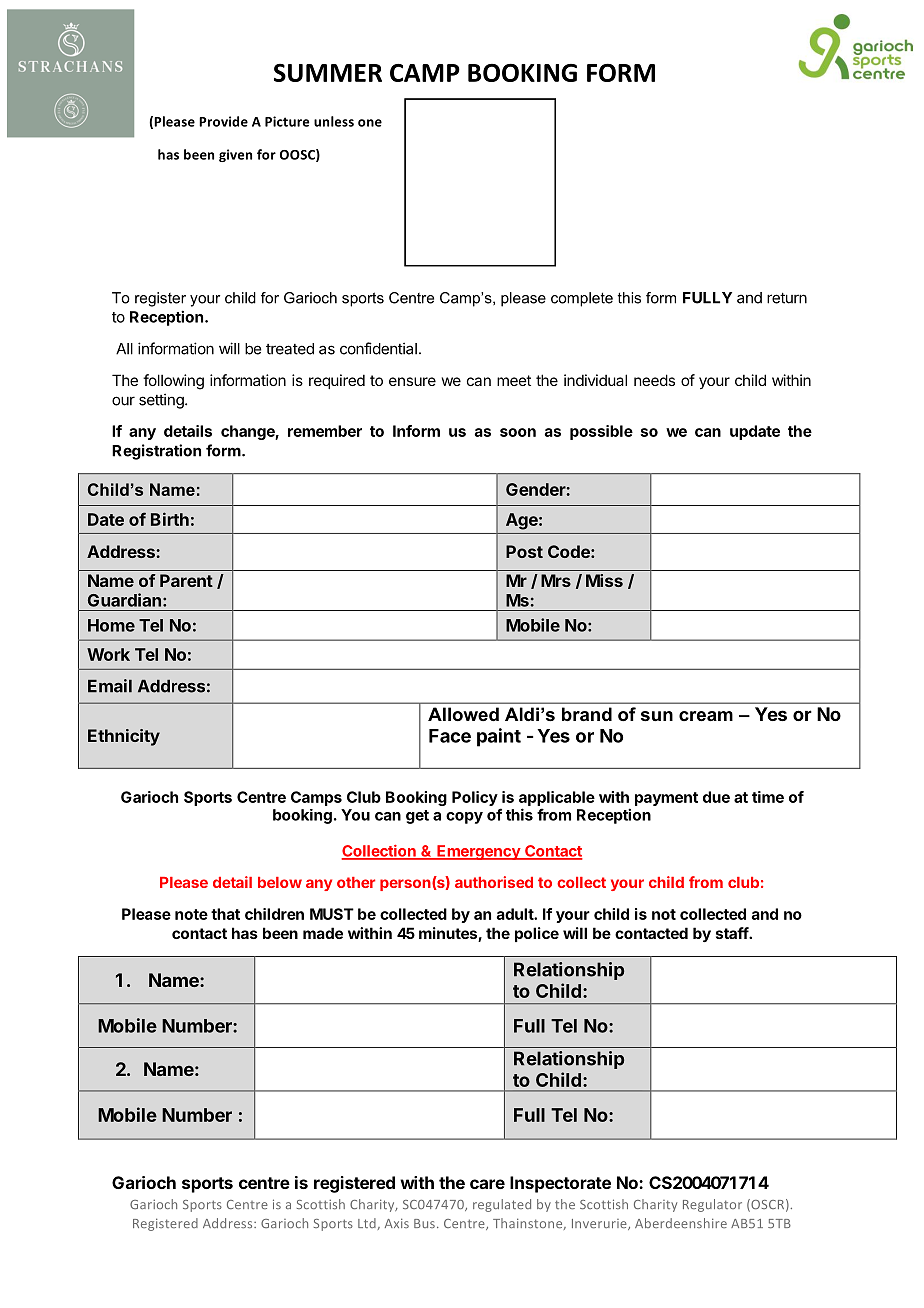  What do you see at coordinates (601, 432) in the image?
I see `possible` at bounding box center [601, 432].
